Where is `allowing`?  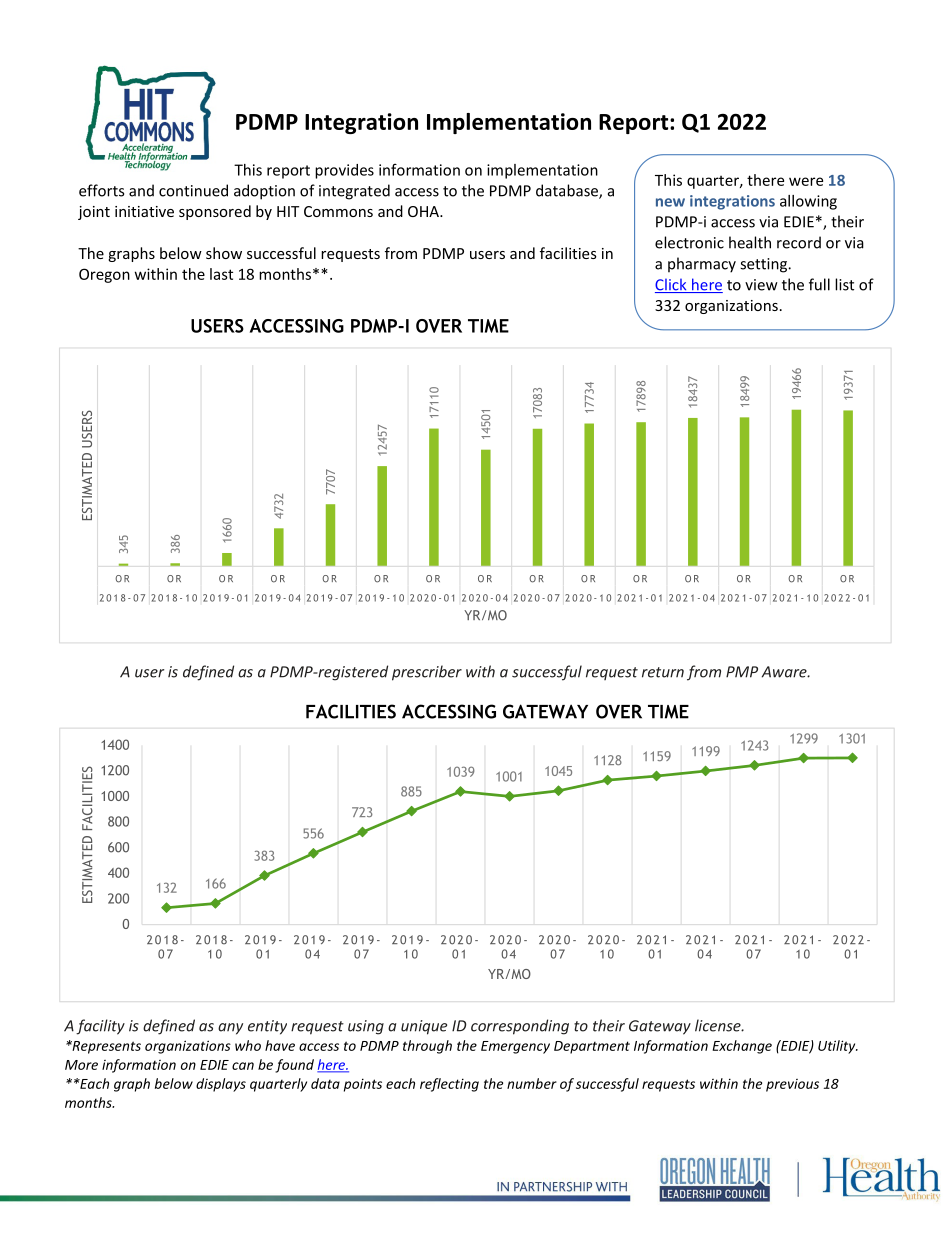 allowing is located at coordinates (808, 202).
